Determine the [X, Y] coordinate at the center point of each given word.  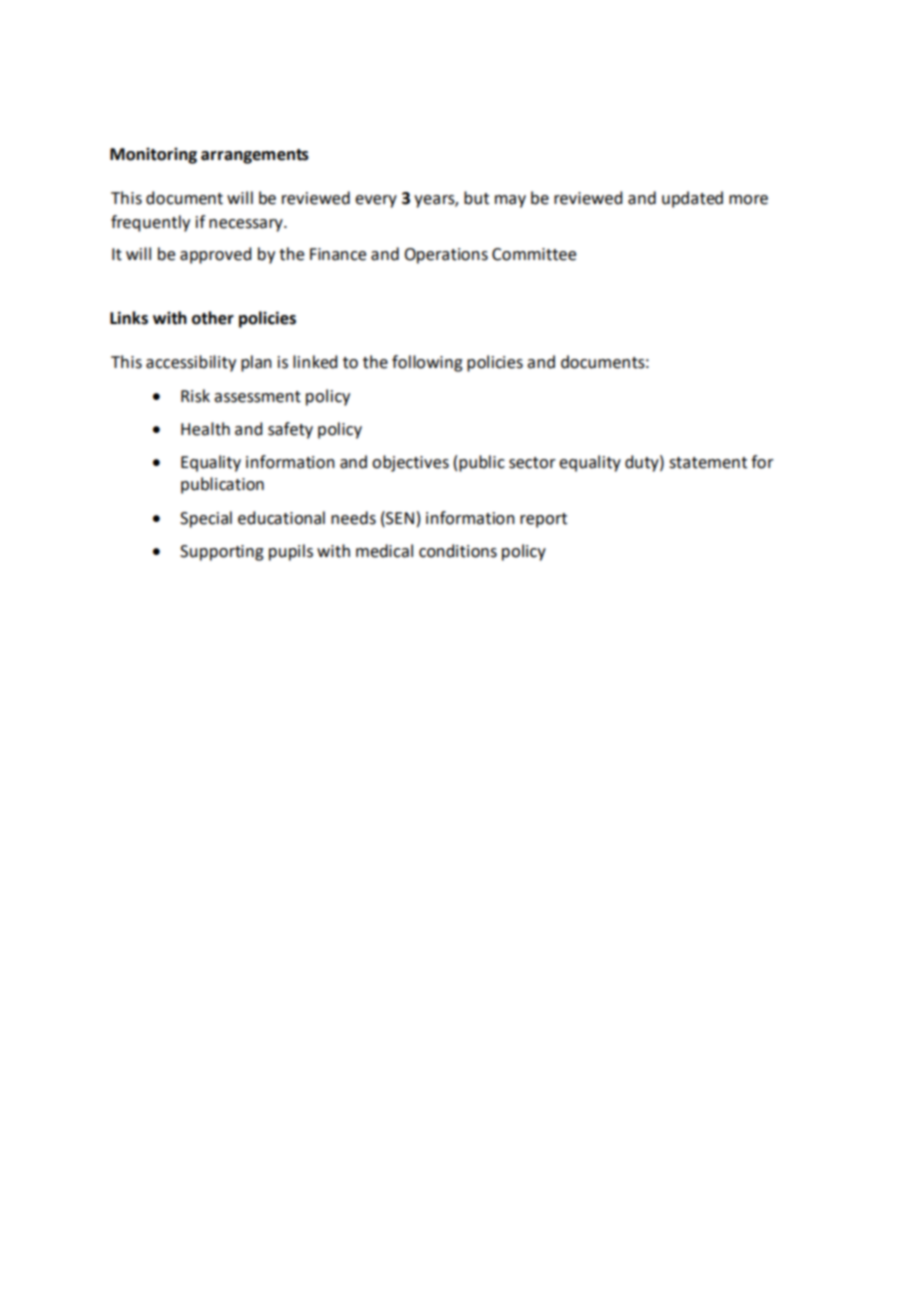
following [427, 363]
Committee [534, 254]
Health [205, 429]
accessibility [191, 363]
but [476, 198]
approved [215, 255]
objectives [410, 463]
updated [692, 199]
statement [708, 463]
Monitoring [153, 156]
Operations [446, 256]
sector [532, 463]
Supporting [222, 553]
